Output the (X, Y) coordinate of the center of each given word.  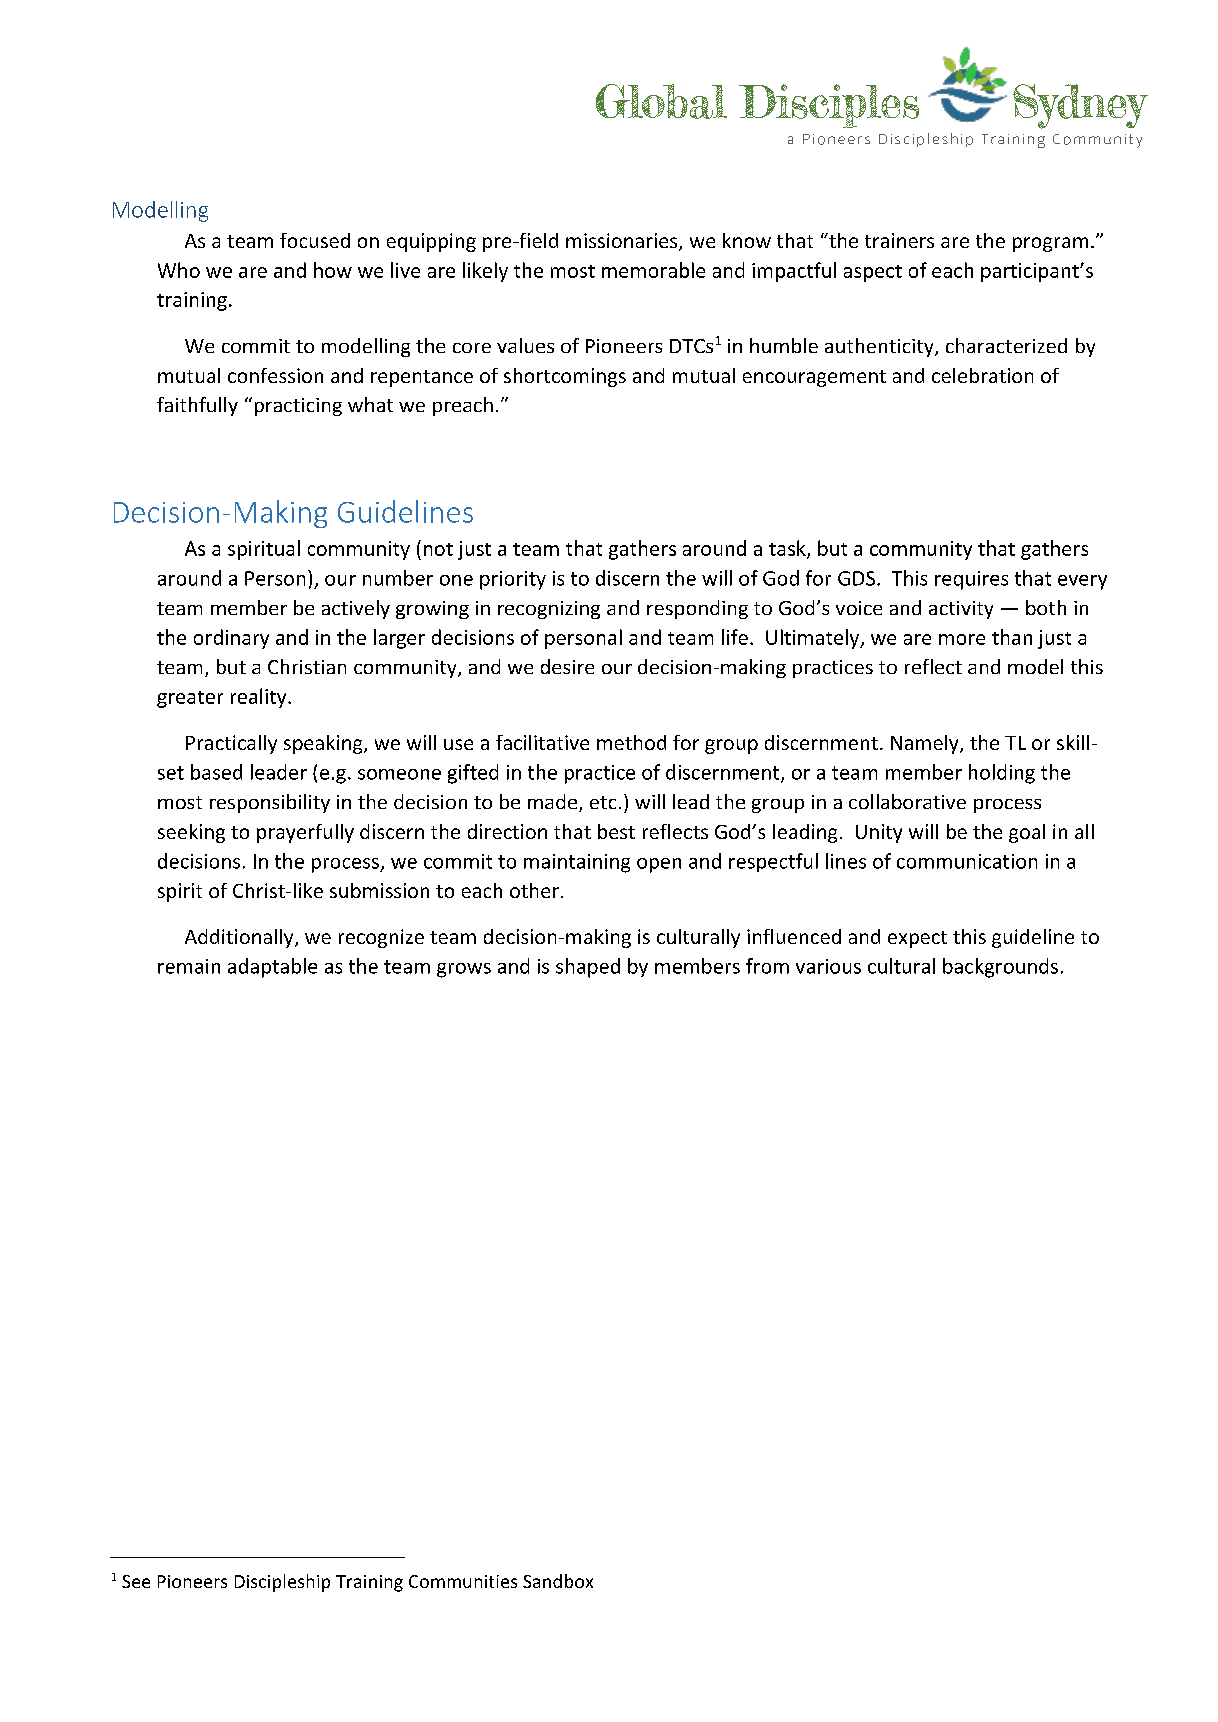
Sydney (1080, 106)
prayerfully (305, 833)
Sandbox (558, 1581)
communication (967, 861)
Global (661, 101)
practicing (298, 407)
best (616, 831)
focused (315, 240)
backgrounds (1000, 968)
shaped (588, 968)
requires (971, 580)
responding (697, 609)
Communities (463, 1581)
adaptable (272, 968)
